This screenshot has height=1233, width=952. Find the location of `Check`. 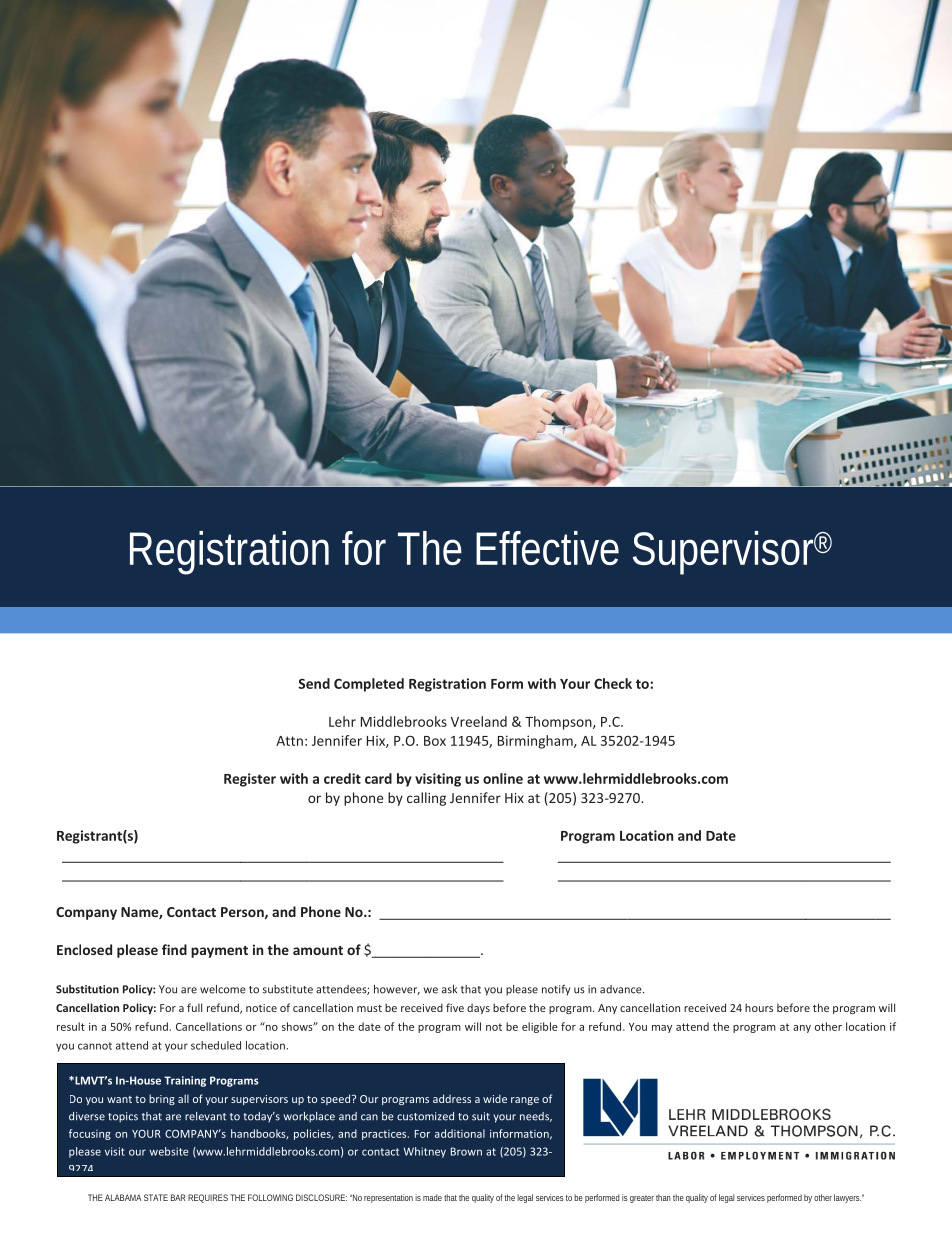

Check is located at coordinates (613, 683).
